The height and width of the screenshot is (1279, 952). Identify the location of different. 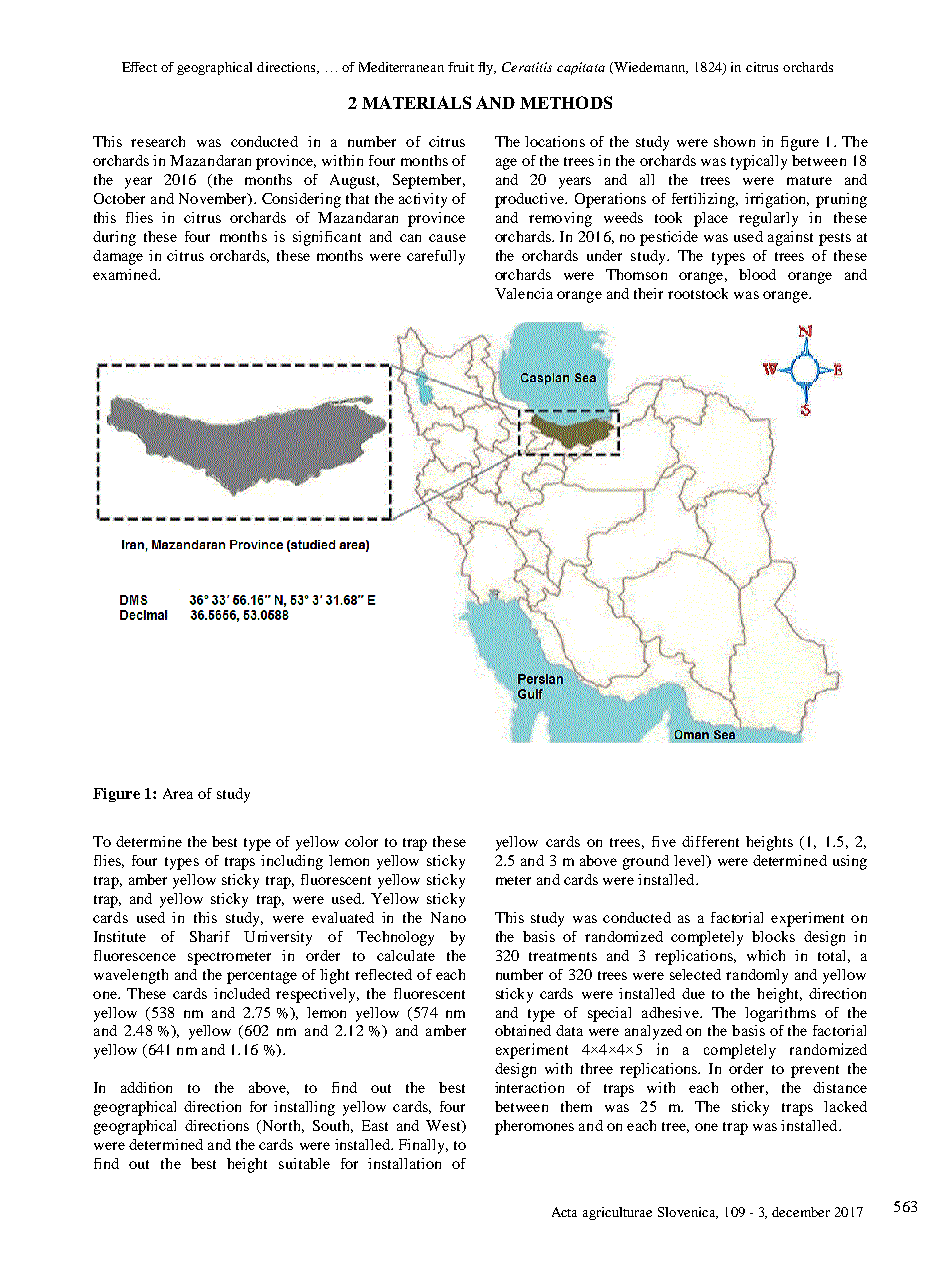
(710, 841).
